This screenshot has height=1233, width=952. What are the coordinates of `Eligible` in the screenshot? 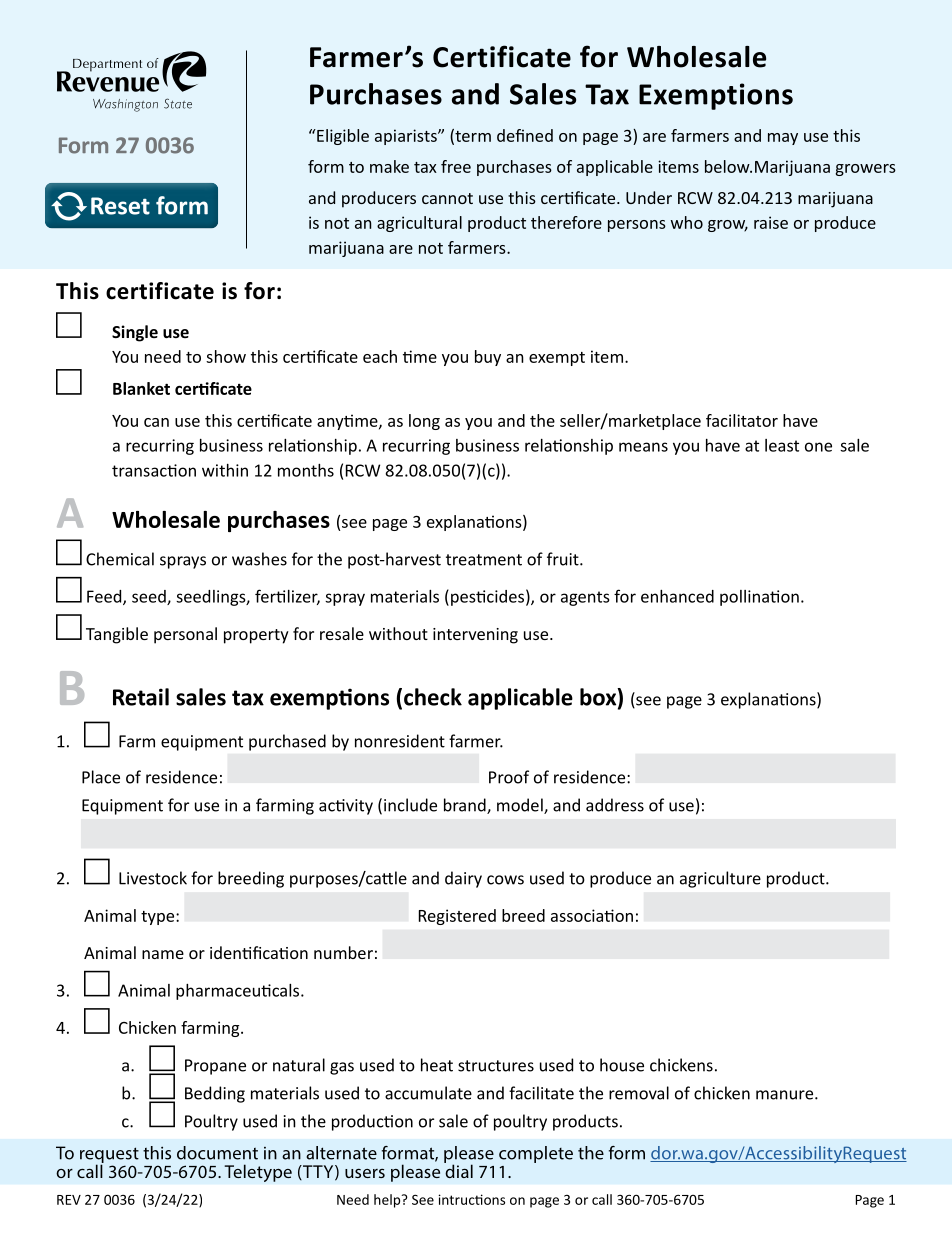 It's located at (342, 137).
